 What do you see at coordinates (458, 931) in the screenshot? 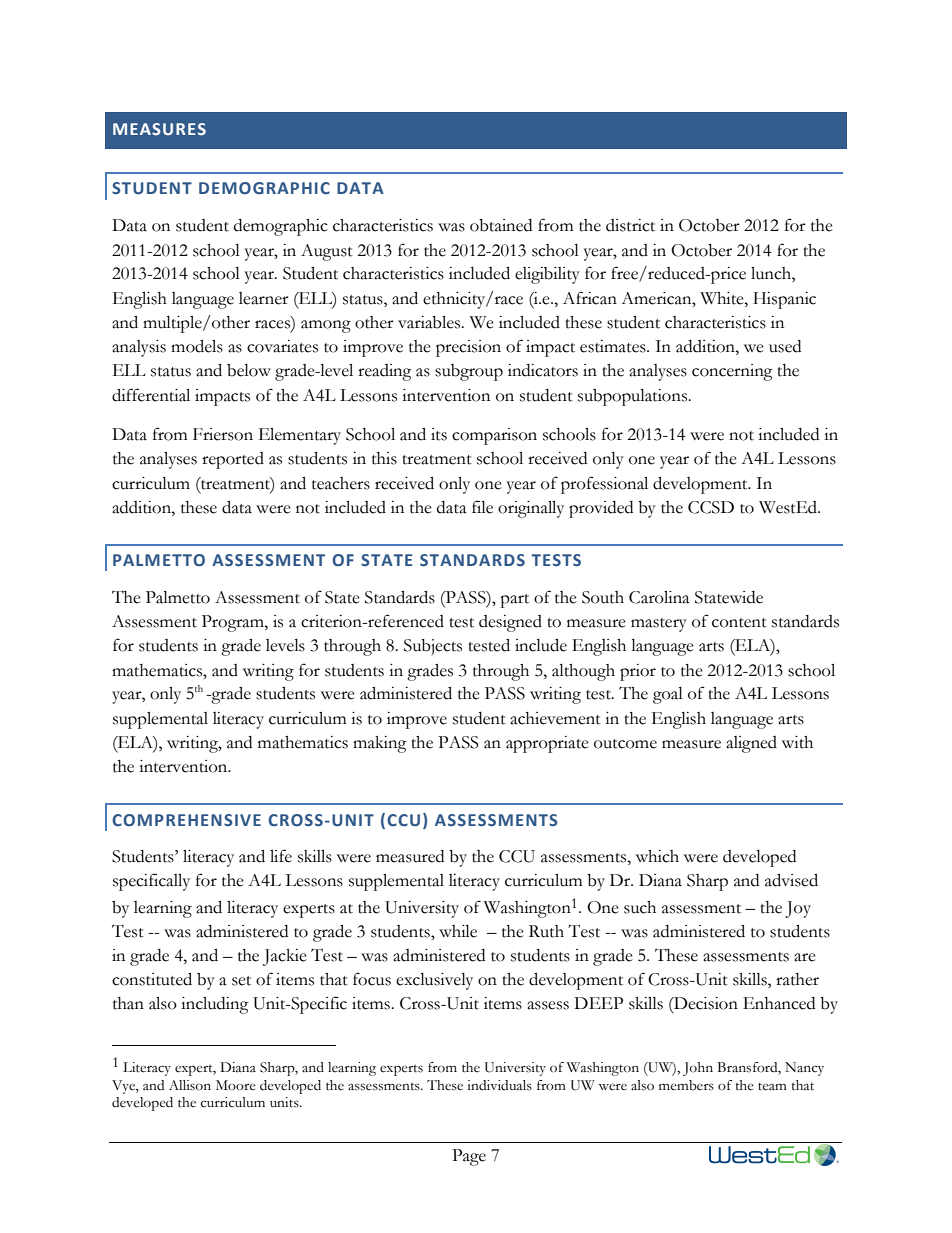
I see `while` at bounding box center [458, 931].
